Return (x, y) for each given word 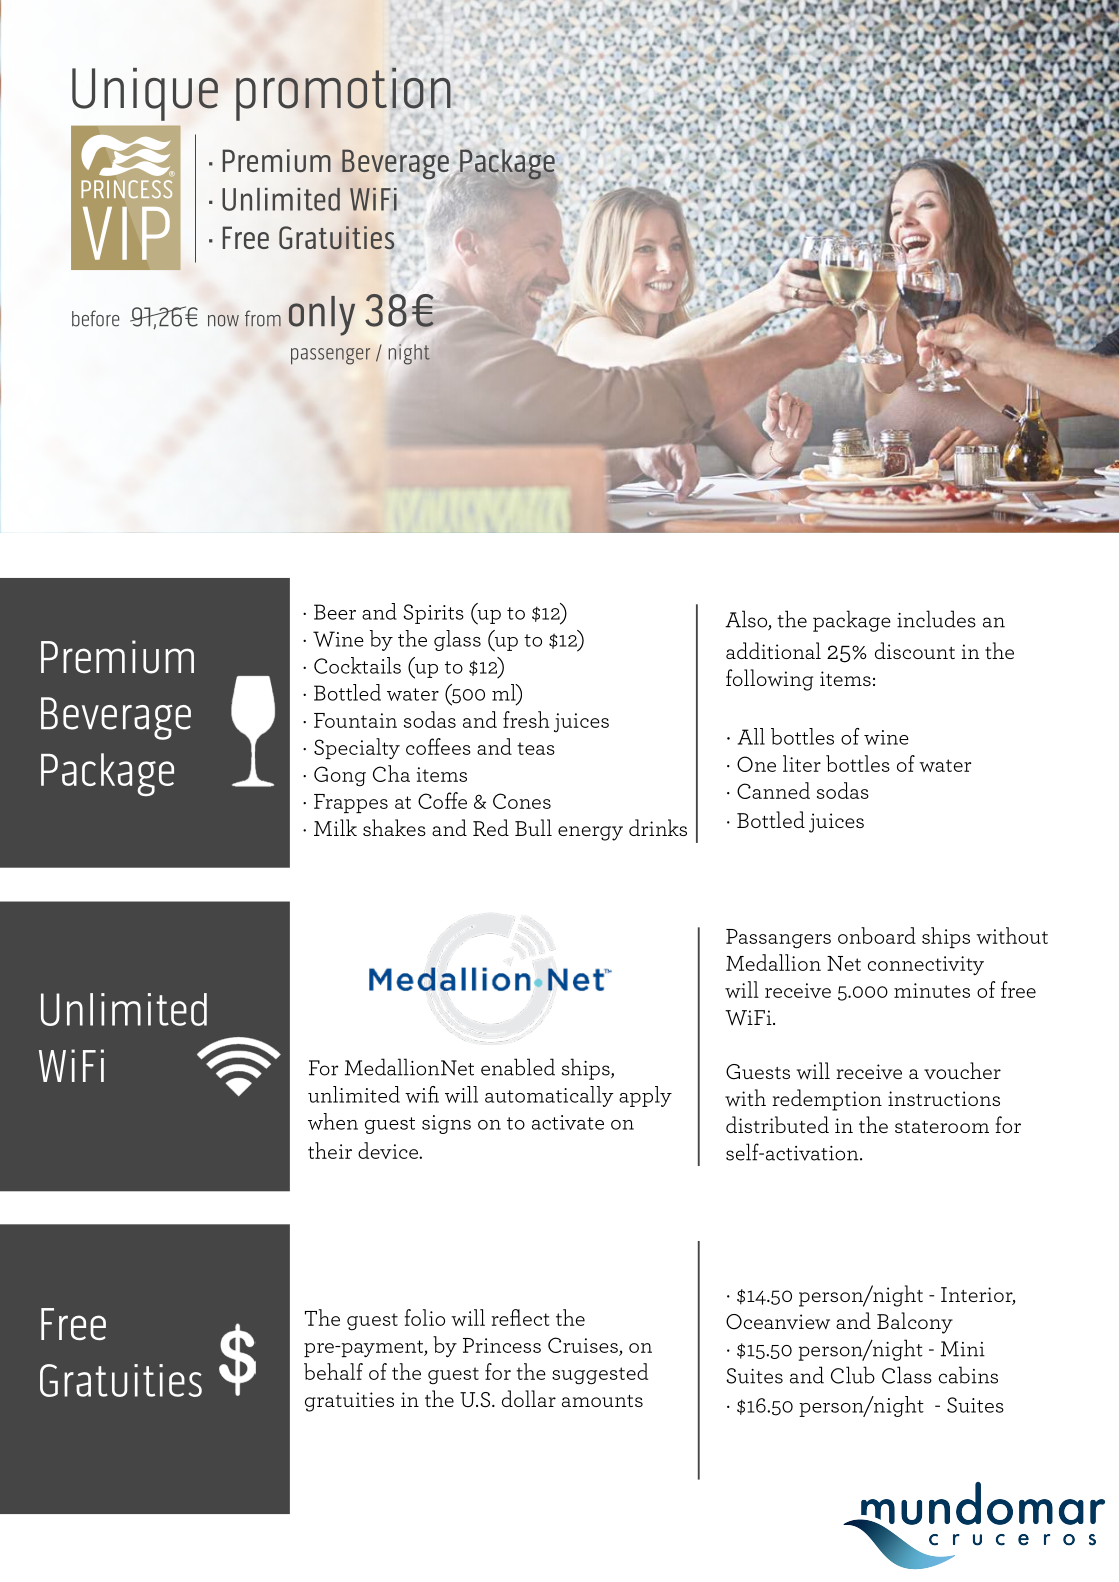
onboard (877, 935)
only (322, 316)
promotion (343, 94)
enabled (518, 1067)
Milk (335, 827)
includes (936, 619)
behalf (333, 1371)
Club (853, 1375)
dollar (529, 1398)
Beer (335, 612)
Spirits (433, 614)
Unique (145, 94)
